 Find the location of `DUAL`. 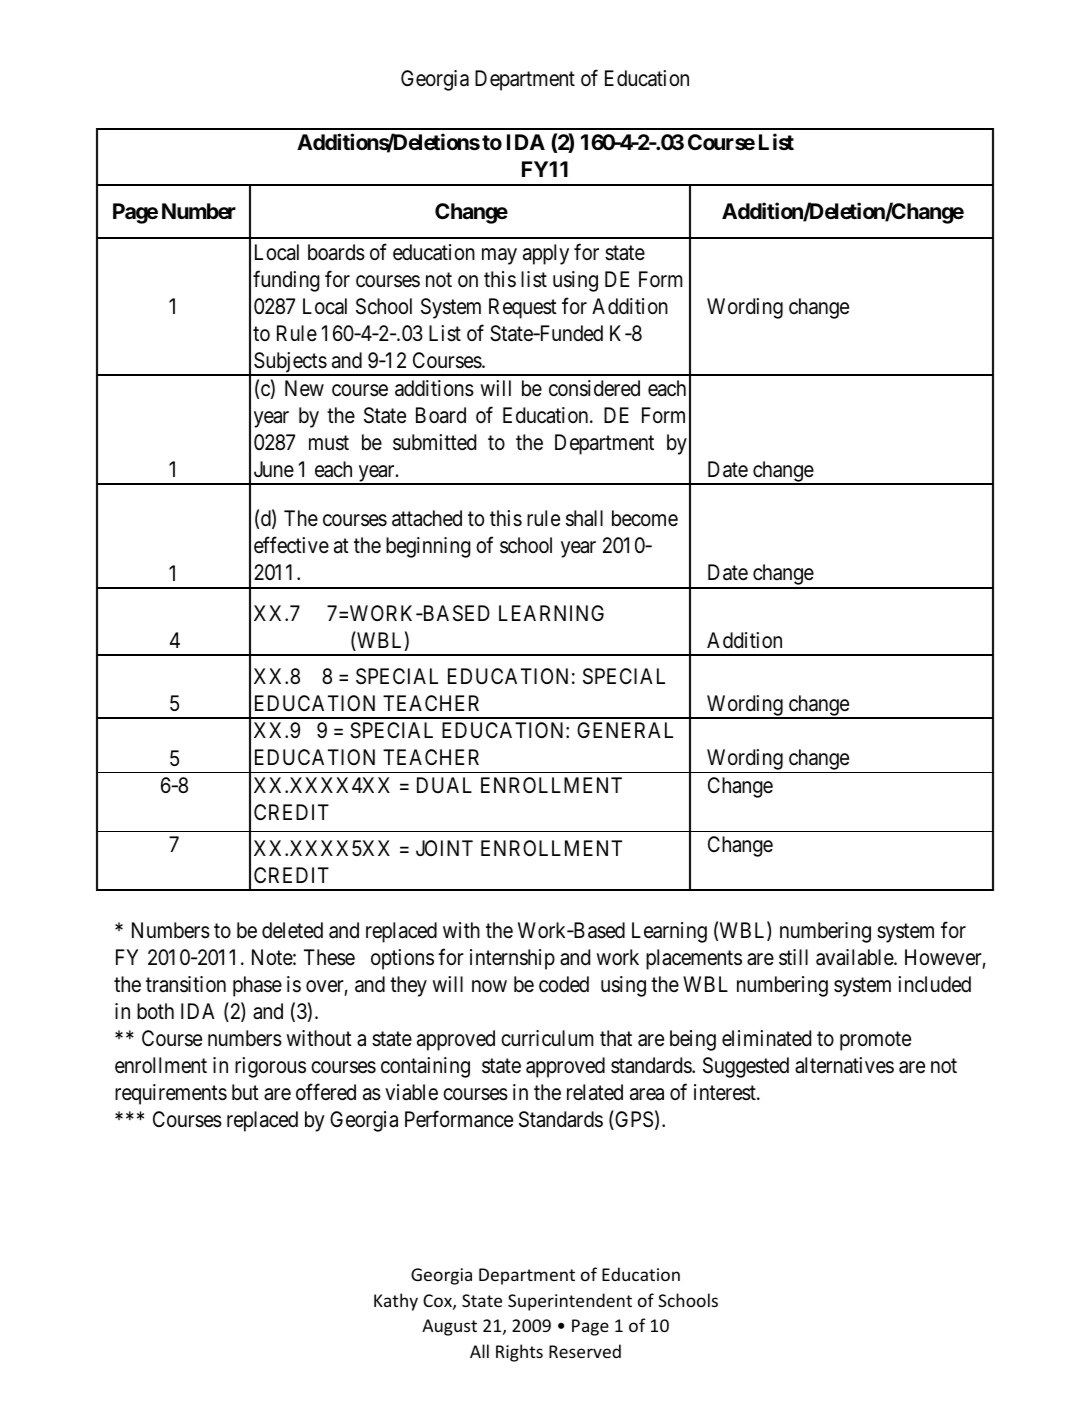

DUAL is located at coordinates (444, 785).
